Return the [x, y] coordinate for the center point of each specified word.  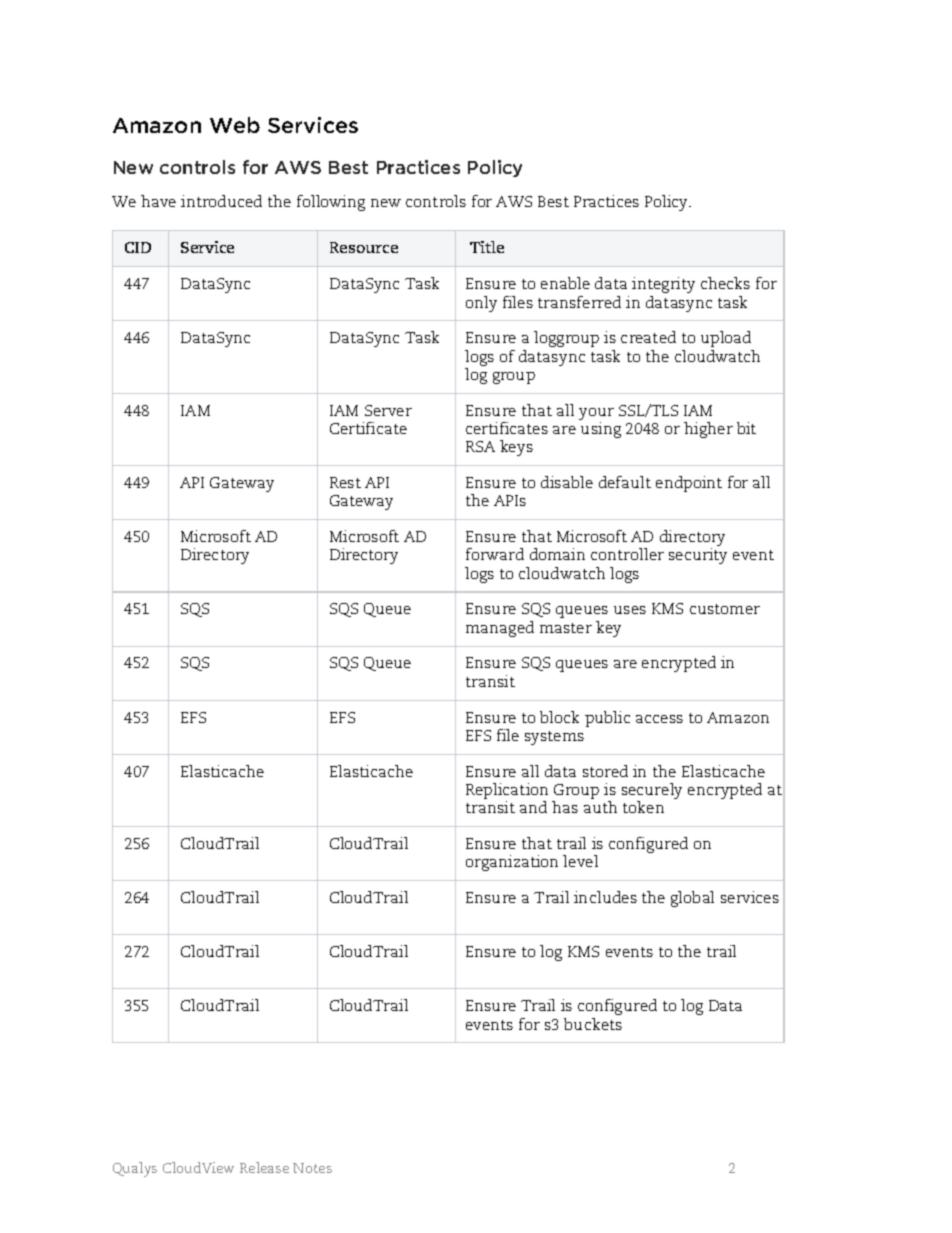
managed [500, 629]
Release [264, 1167]
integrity [663, 285]
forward [495, 554]
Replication [507, 792]
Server [388, 410]
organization [512, 863]
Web [235, 125]
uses [630, 610]
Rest [345, 482]
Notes [312, 1168]
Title [487, 247]
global [692, 899]
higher [708, 430]
